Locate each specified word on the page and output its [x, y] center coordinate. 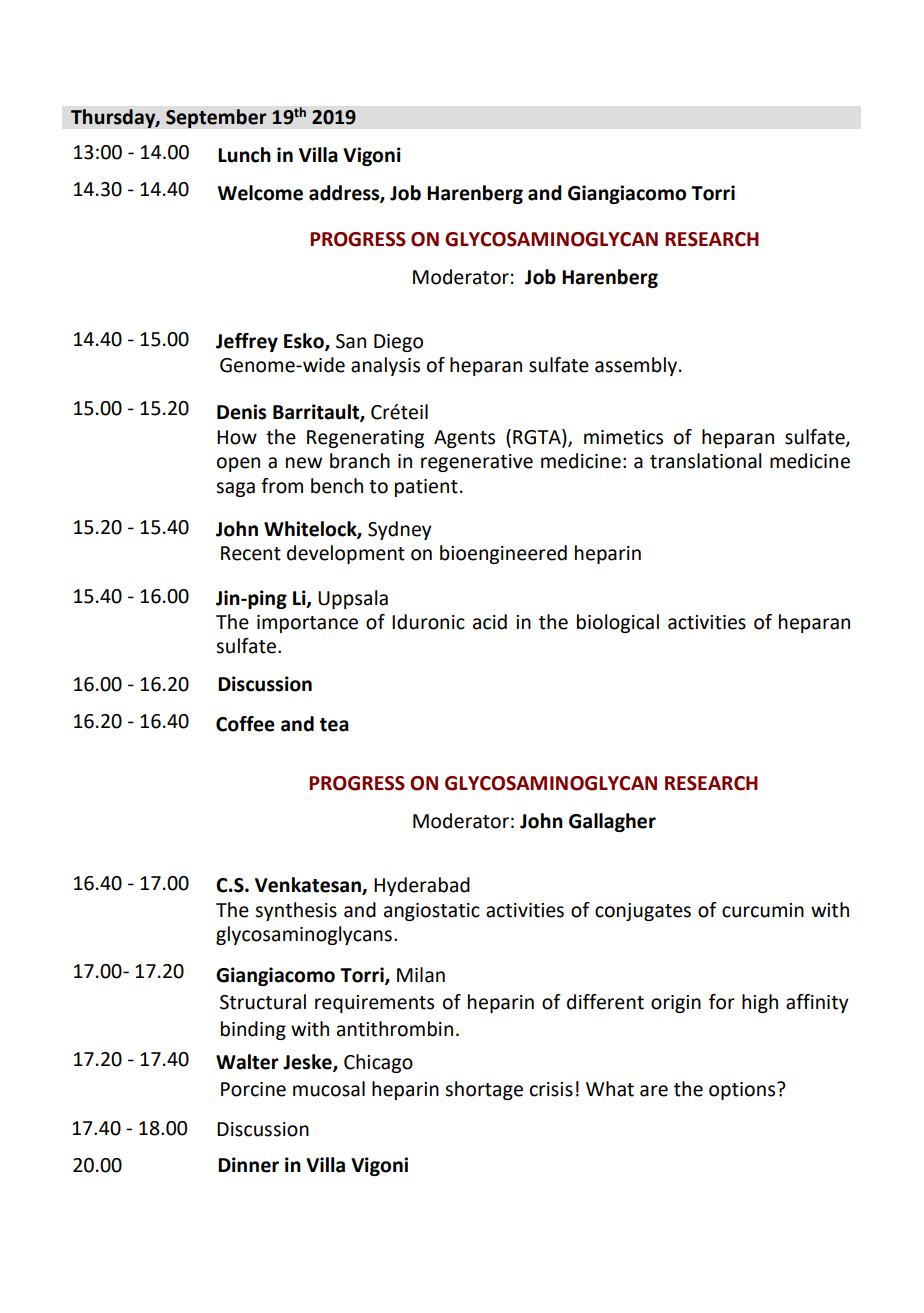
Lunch [244, 155]
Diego [398, 343]
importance [307, 624]
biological [618, 623]
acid [490, 622]
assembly [636, 366]
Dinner [248, 1165]
